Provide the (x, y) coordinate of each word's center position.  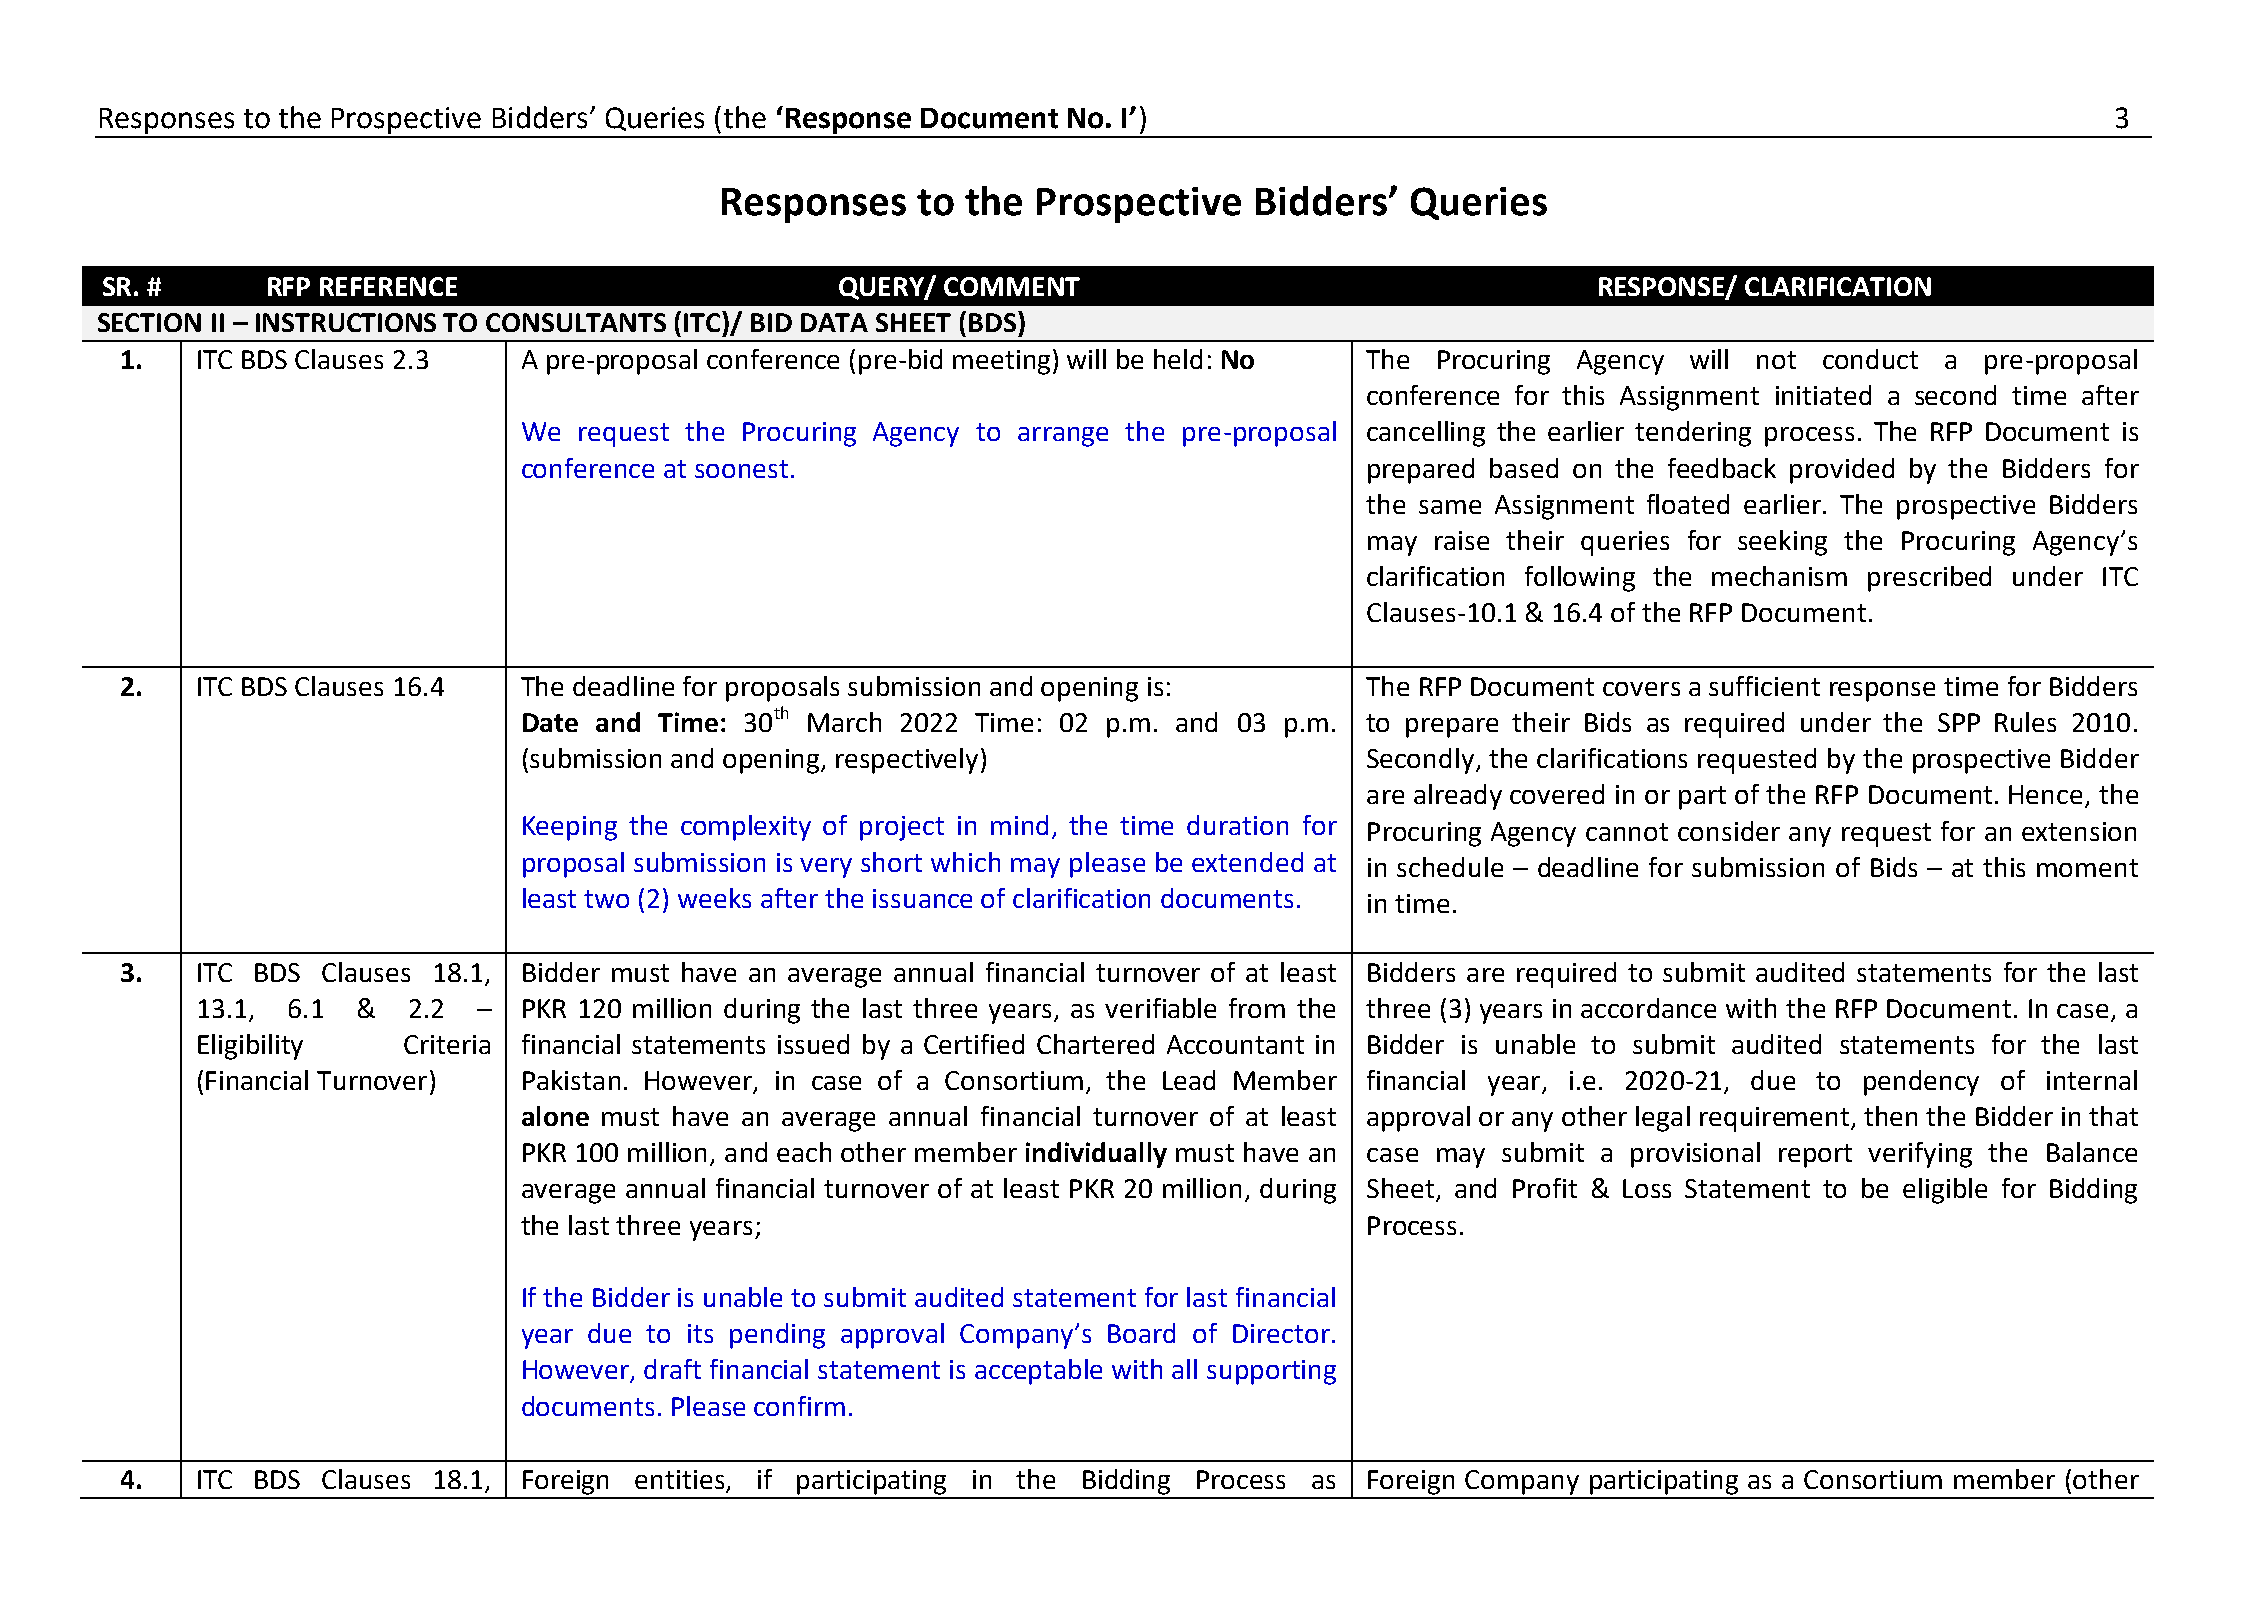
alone (555, 1116)
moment (2087, 868)
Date (550, 722)
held (1178, 359)
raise (1462, 540)
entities (681, 1481)
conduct (1870, 359)
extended (1247, 862)
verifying (1920, 1155)
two (606, 899)
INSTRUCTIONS (346, 322)
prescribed (1929, 579)
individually (1096, 1155)
